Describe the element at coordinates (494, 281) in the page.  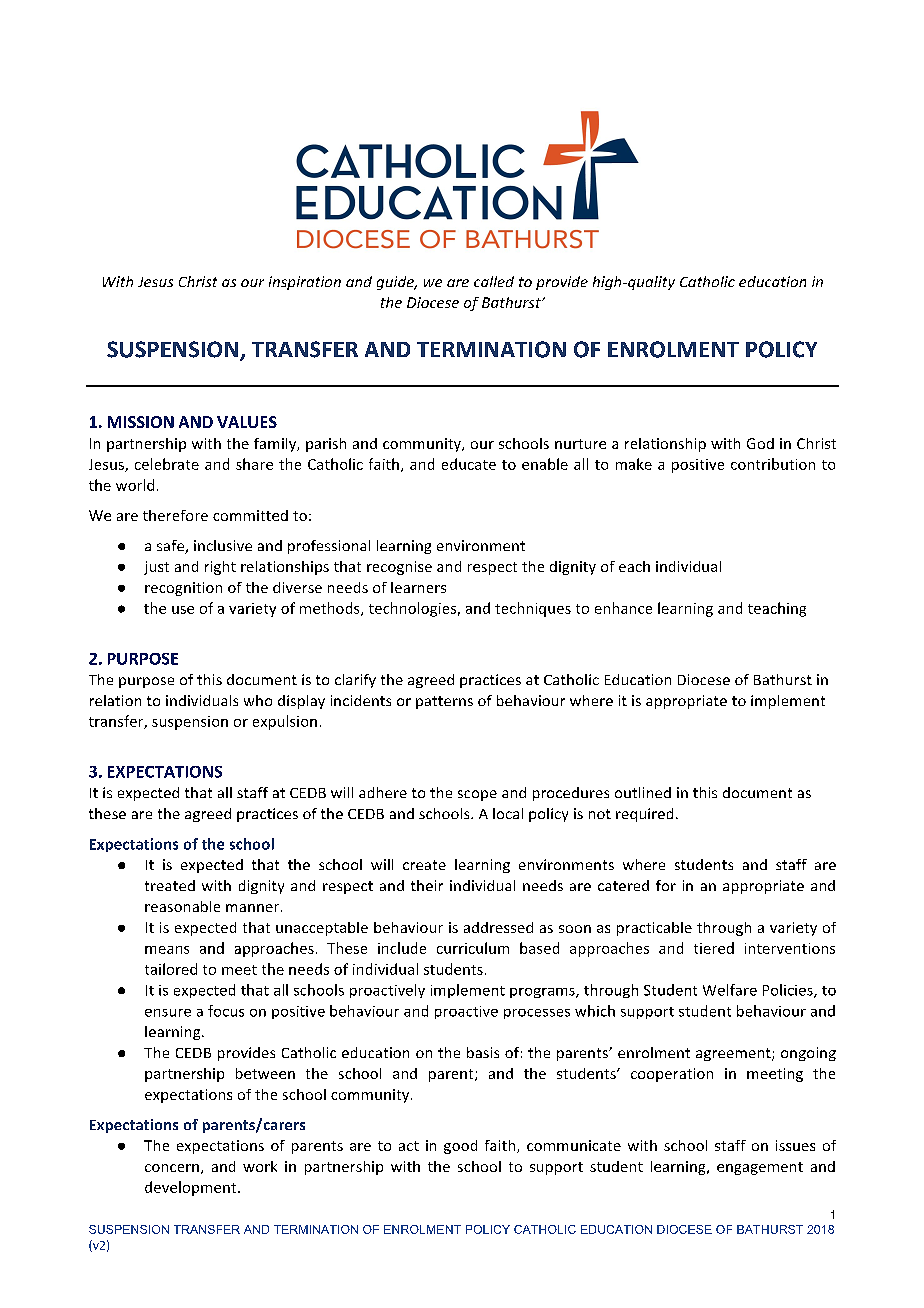
I see `called` at that location.
